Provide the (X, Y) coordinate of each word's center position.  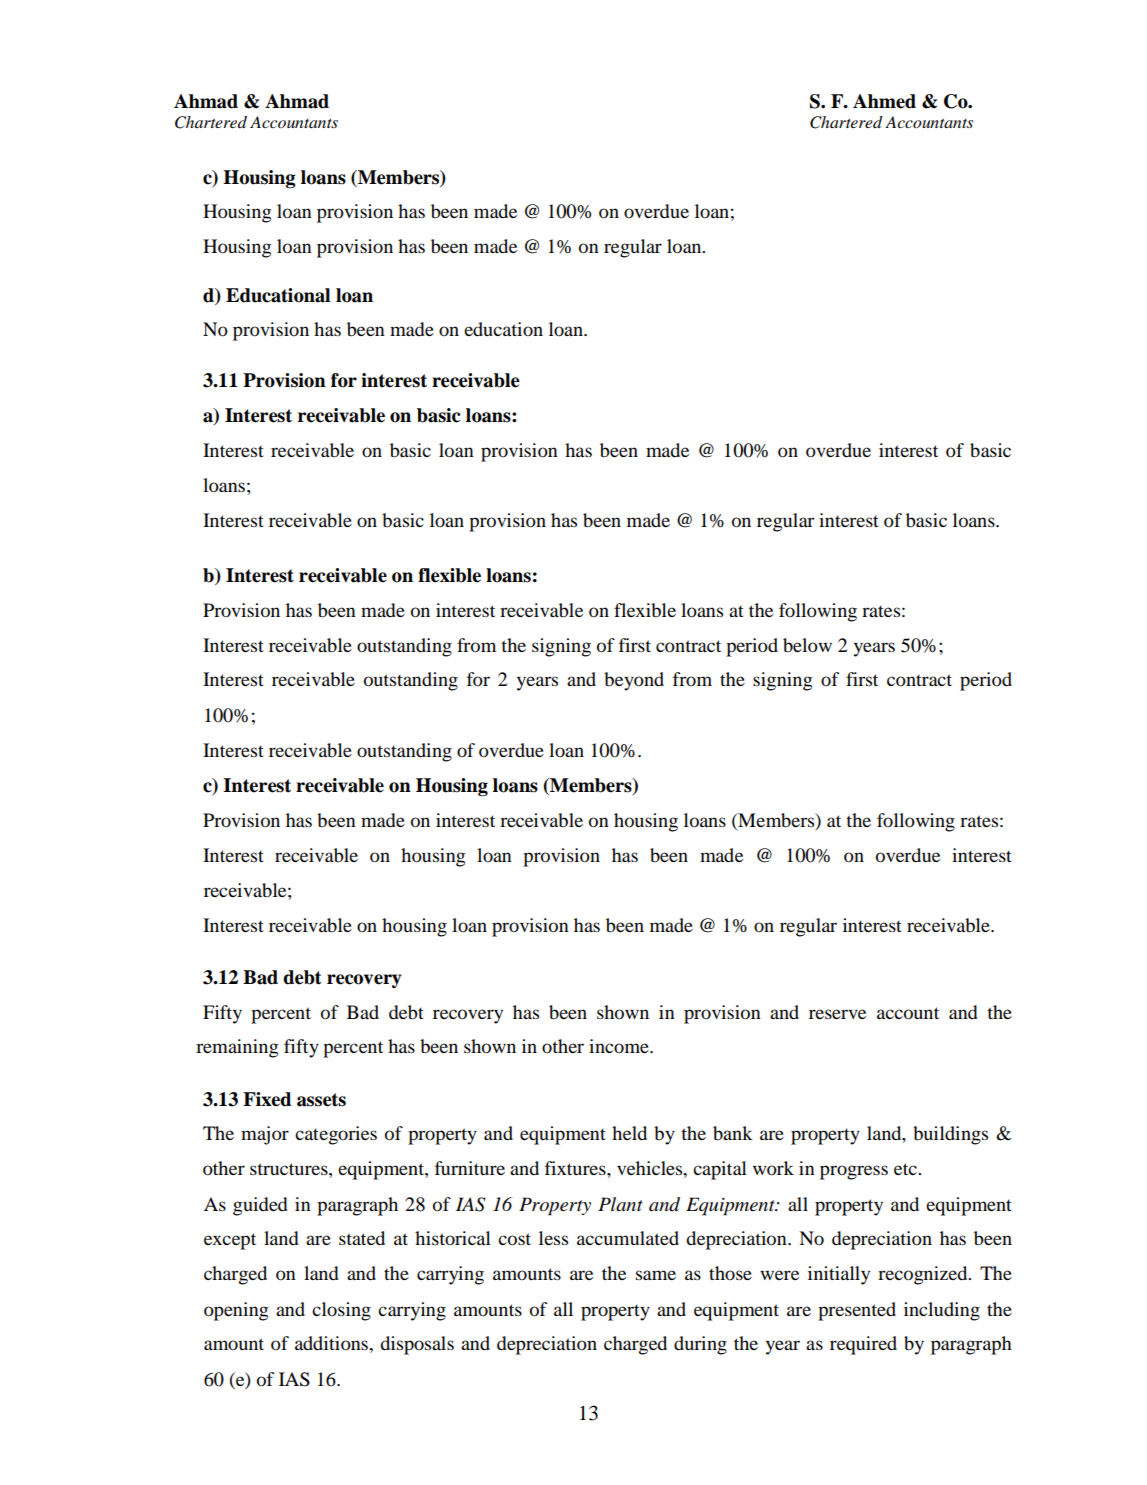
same (656, 1275)
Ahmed (884, 101)
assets (321, 1100)
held (629, 1133)
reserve (837, 1014)
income (620, 1046)
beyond (634, 681)
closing (341, 1311)
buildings (950, 1135)
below (807, 645)
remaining (237, 1048)
